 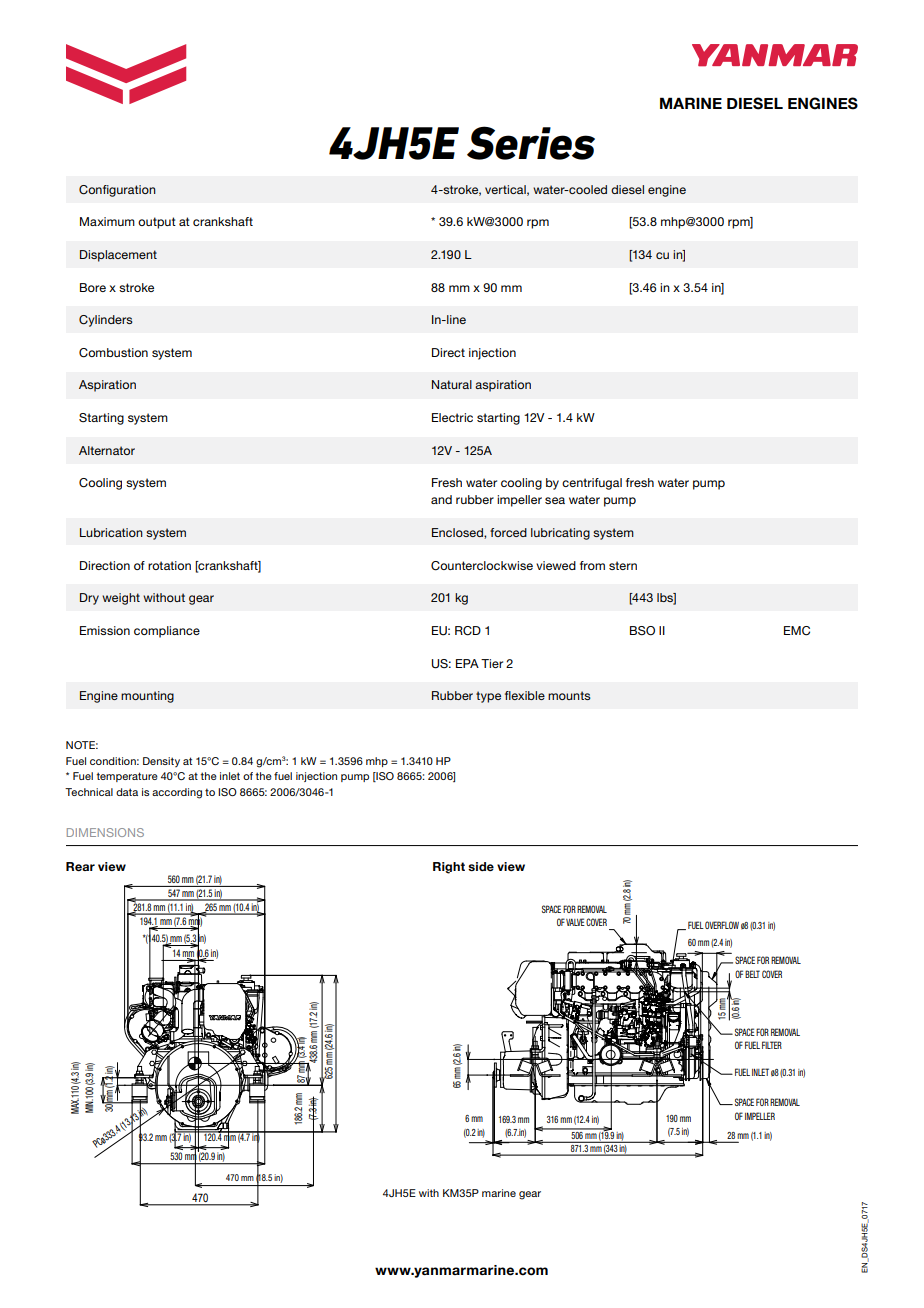 What do you see at coordinates (167, 632) in the screenshot?
I see `compliance` at bounding box center [167, 632].
